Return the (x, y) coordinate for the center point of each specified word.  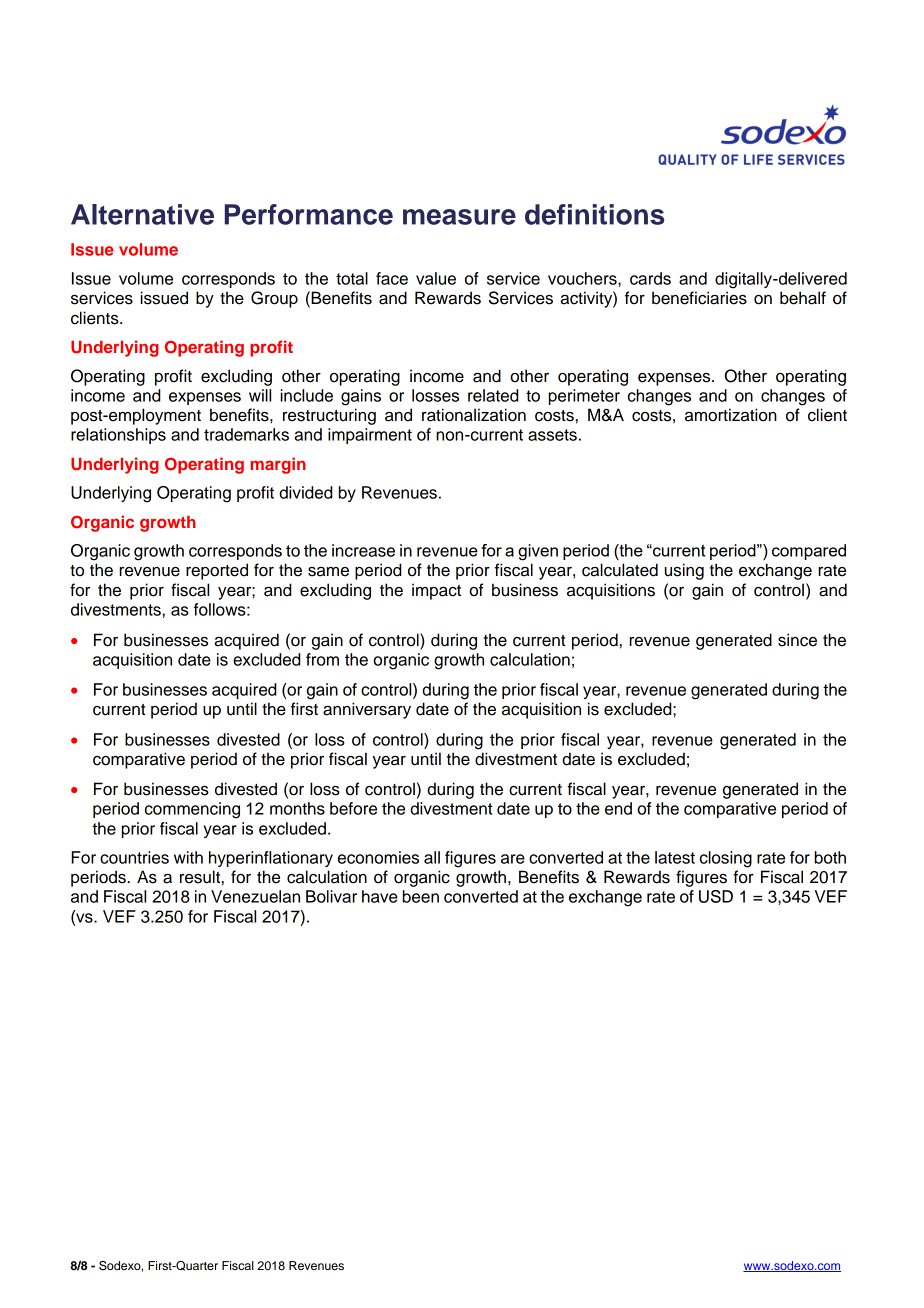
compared (809, 552)
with (188, 857)
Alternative (142, 214)
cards (650, 278)
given (538, 552)
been (421, 896)
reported (217, 571)
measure (459, 217)
